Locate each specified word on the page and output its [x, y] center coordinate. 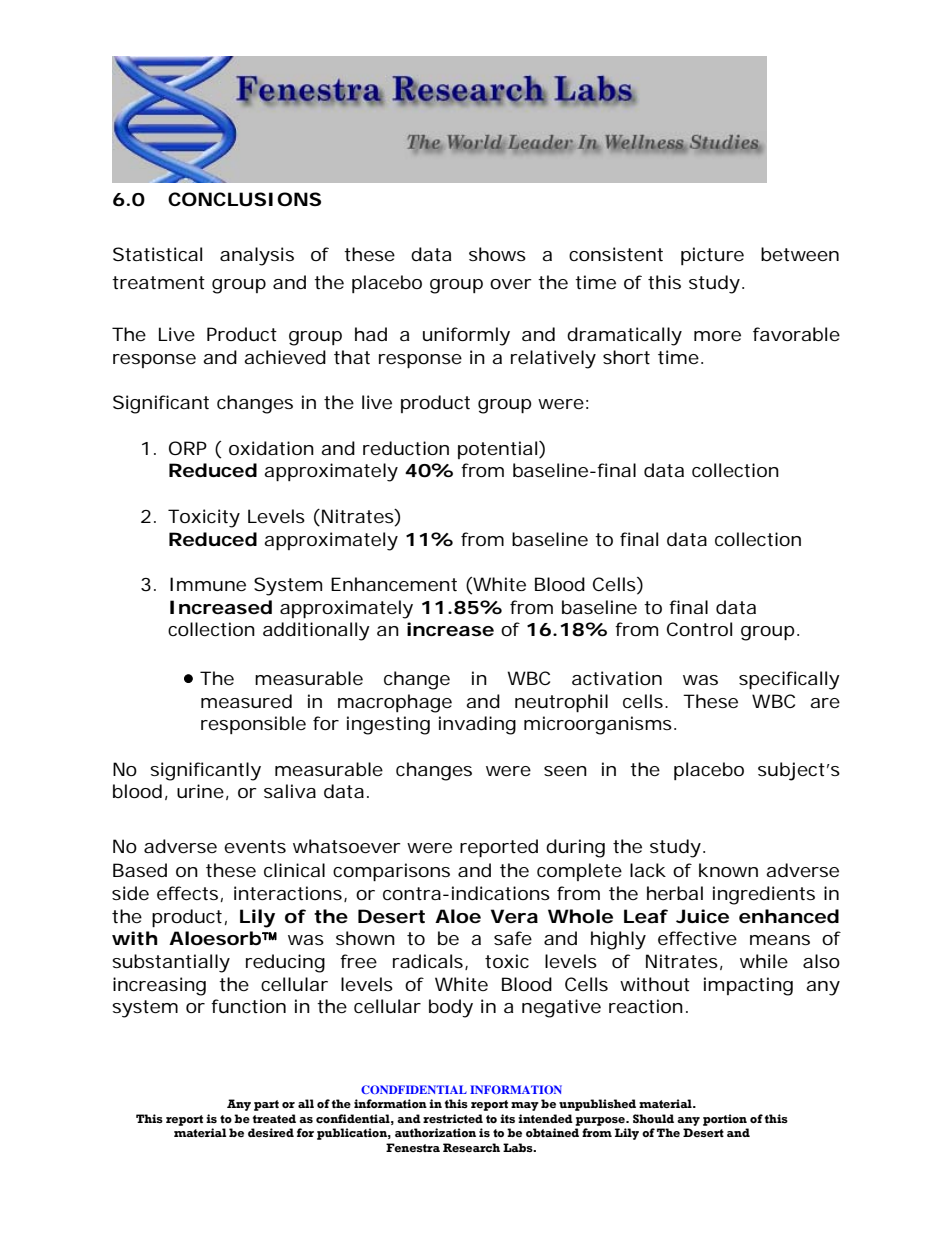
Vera [514, 916]
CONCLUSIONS [244, 199]
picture [712, 256]
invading [477, 725]
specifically [789, 680]
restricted [453, 1118]
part [266, 1105]
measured [246, 701]
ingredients [764, 895]
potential [497, 450]
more [717, 336]
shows [497, 254]
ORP [188, 448]
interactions [289, 894]
